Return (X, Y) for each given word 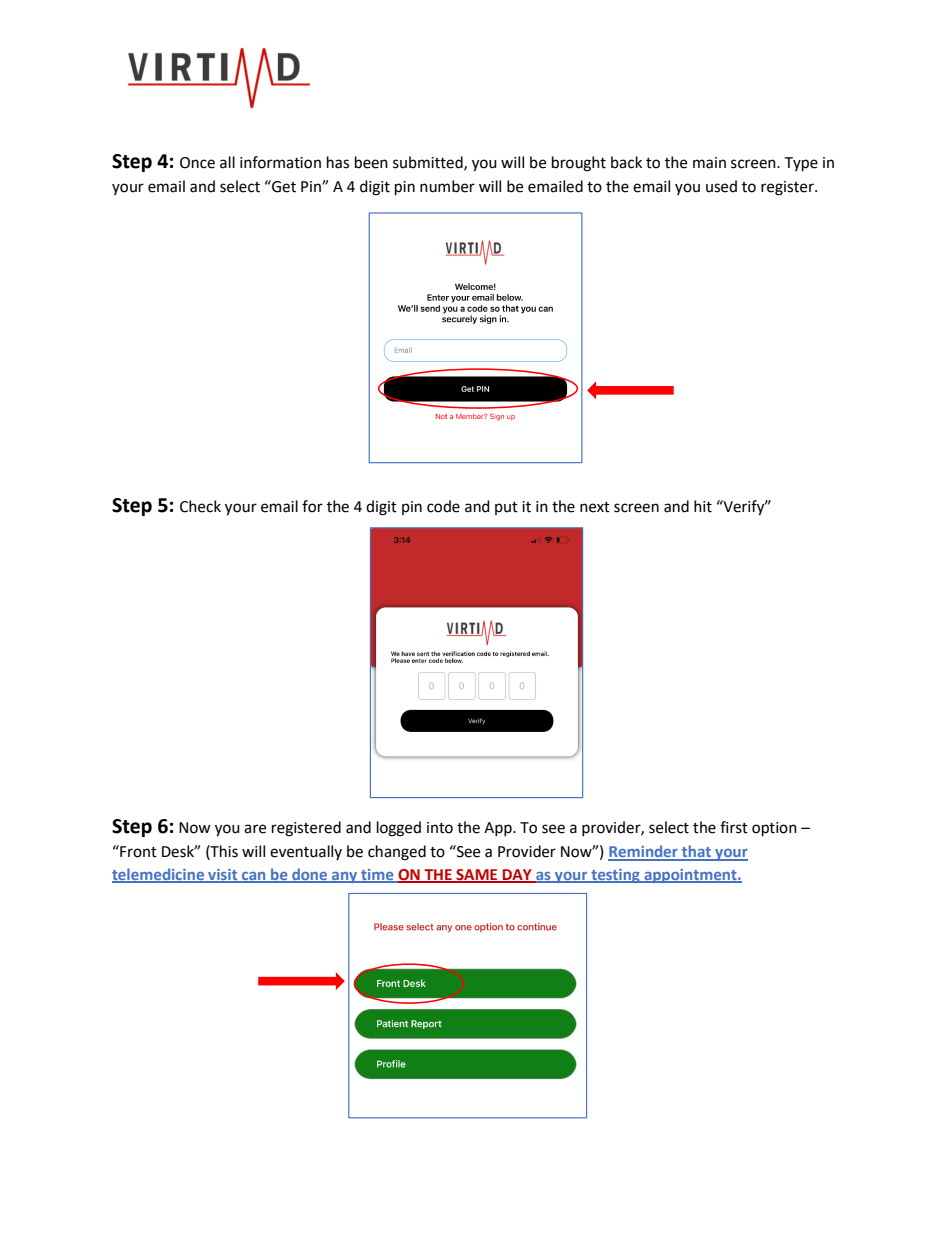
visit (223, 875)
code (443, 506)
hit (703, 506)
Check (200, 506)
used (721, 186)
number (447, 186)
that (696, 852)
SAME (477, 875)
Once (197, 163)
